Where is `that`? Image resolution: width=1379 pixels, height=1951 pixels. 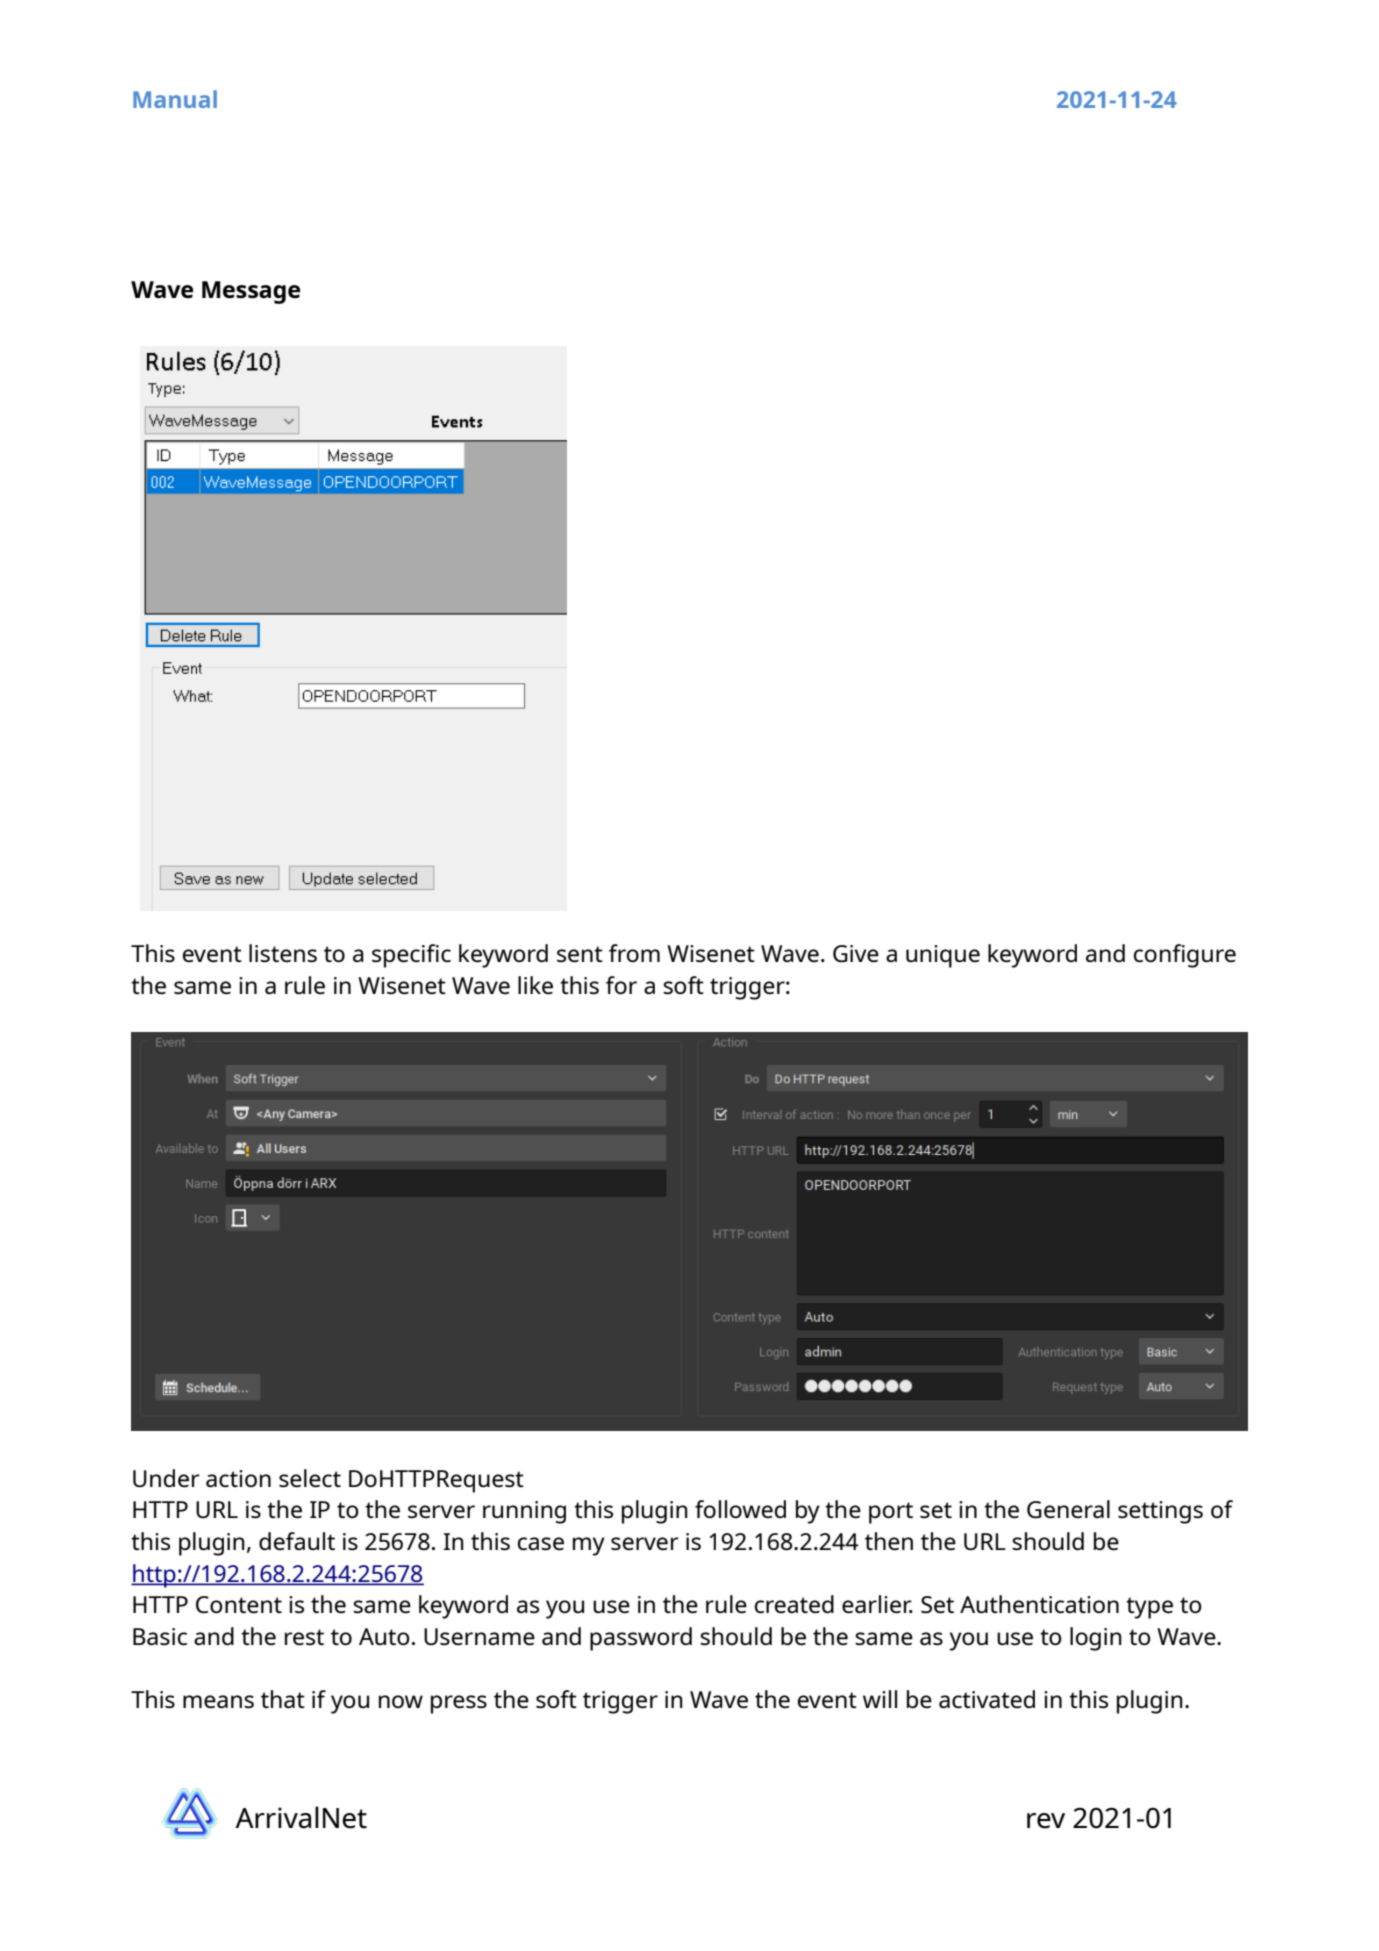 that is located at coordinates (283, 1699).
